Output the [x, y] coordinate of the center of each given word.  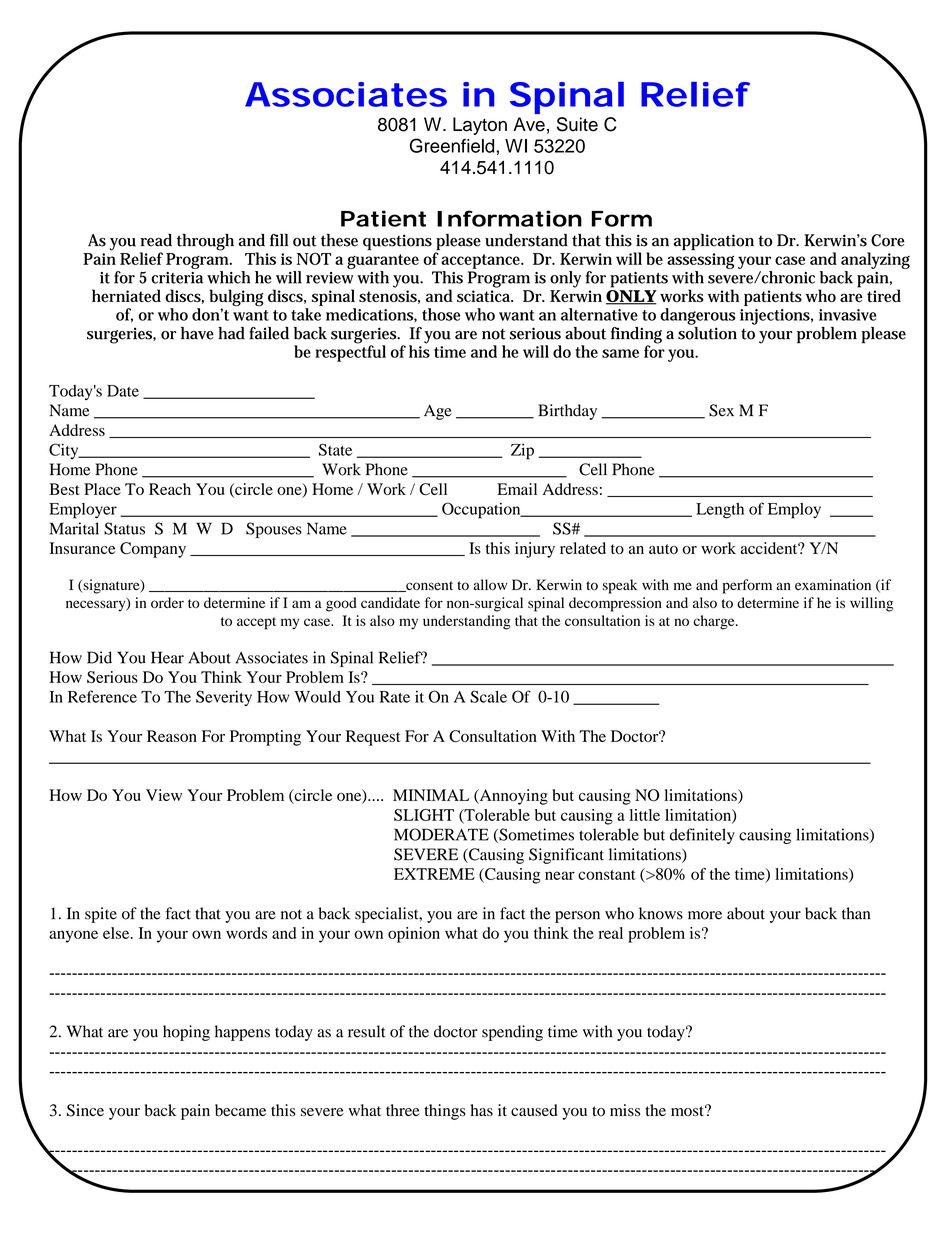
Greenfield [452, 145]
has [481, 1110]
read [156, 240]
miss [625, 1110]
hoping [186, 1033]
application [714, 242]
